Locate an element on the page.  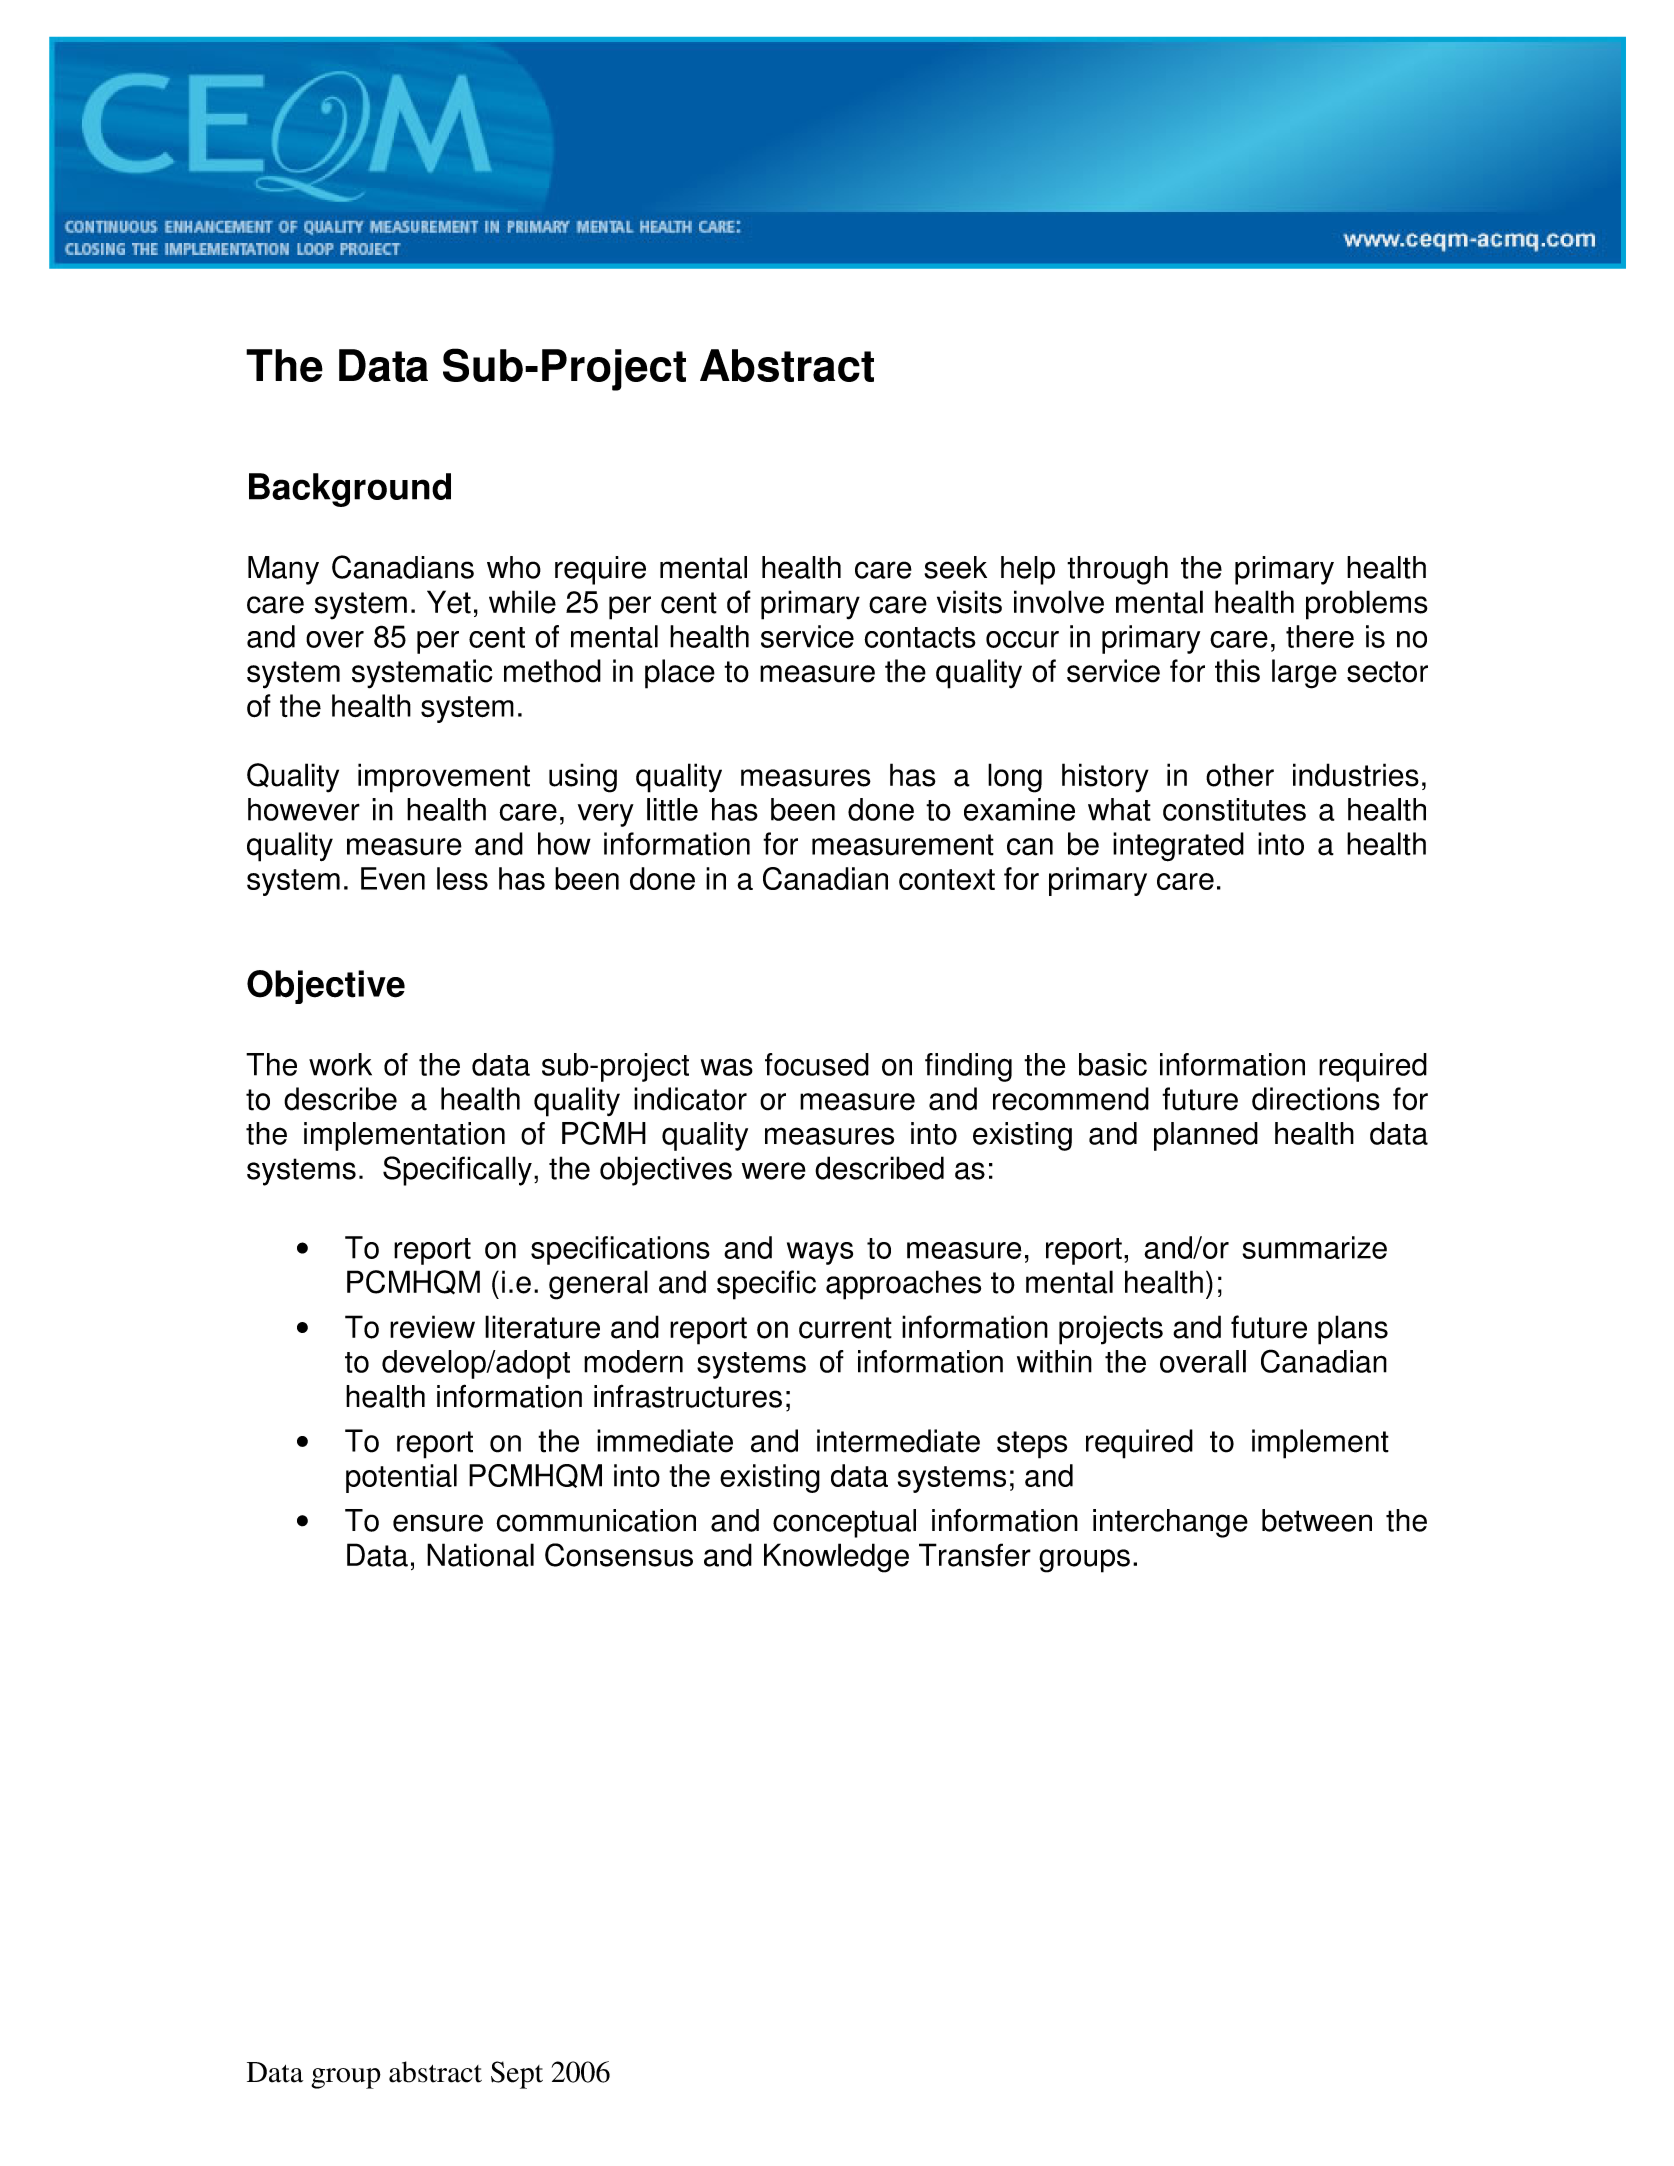
Sept is located at coordinates (517, 2075).
